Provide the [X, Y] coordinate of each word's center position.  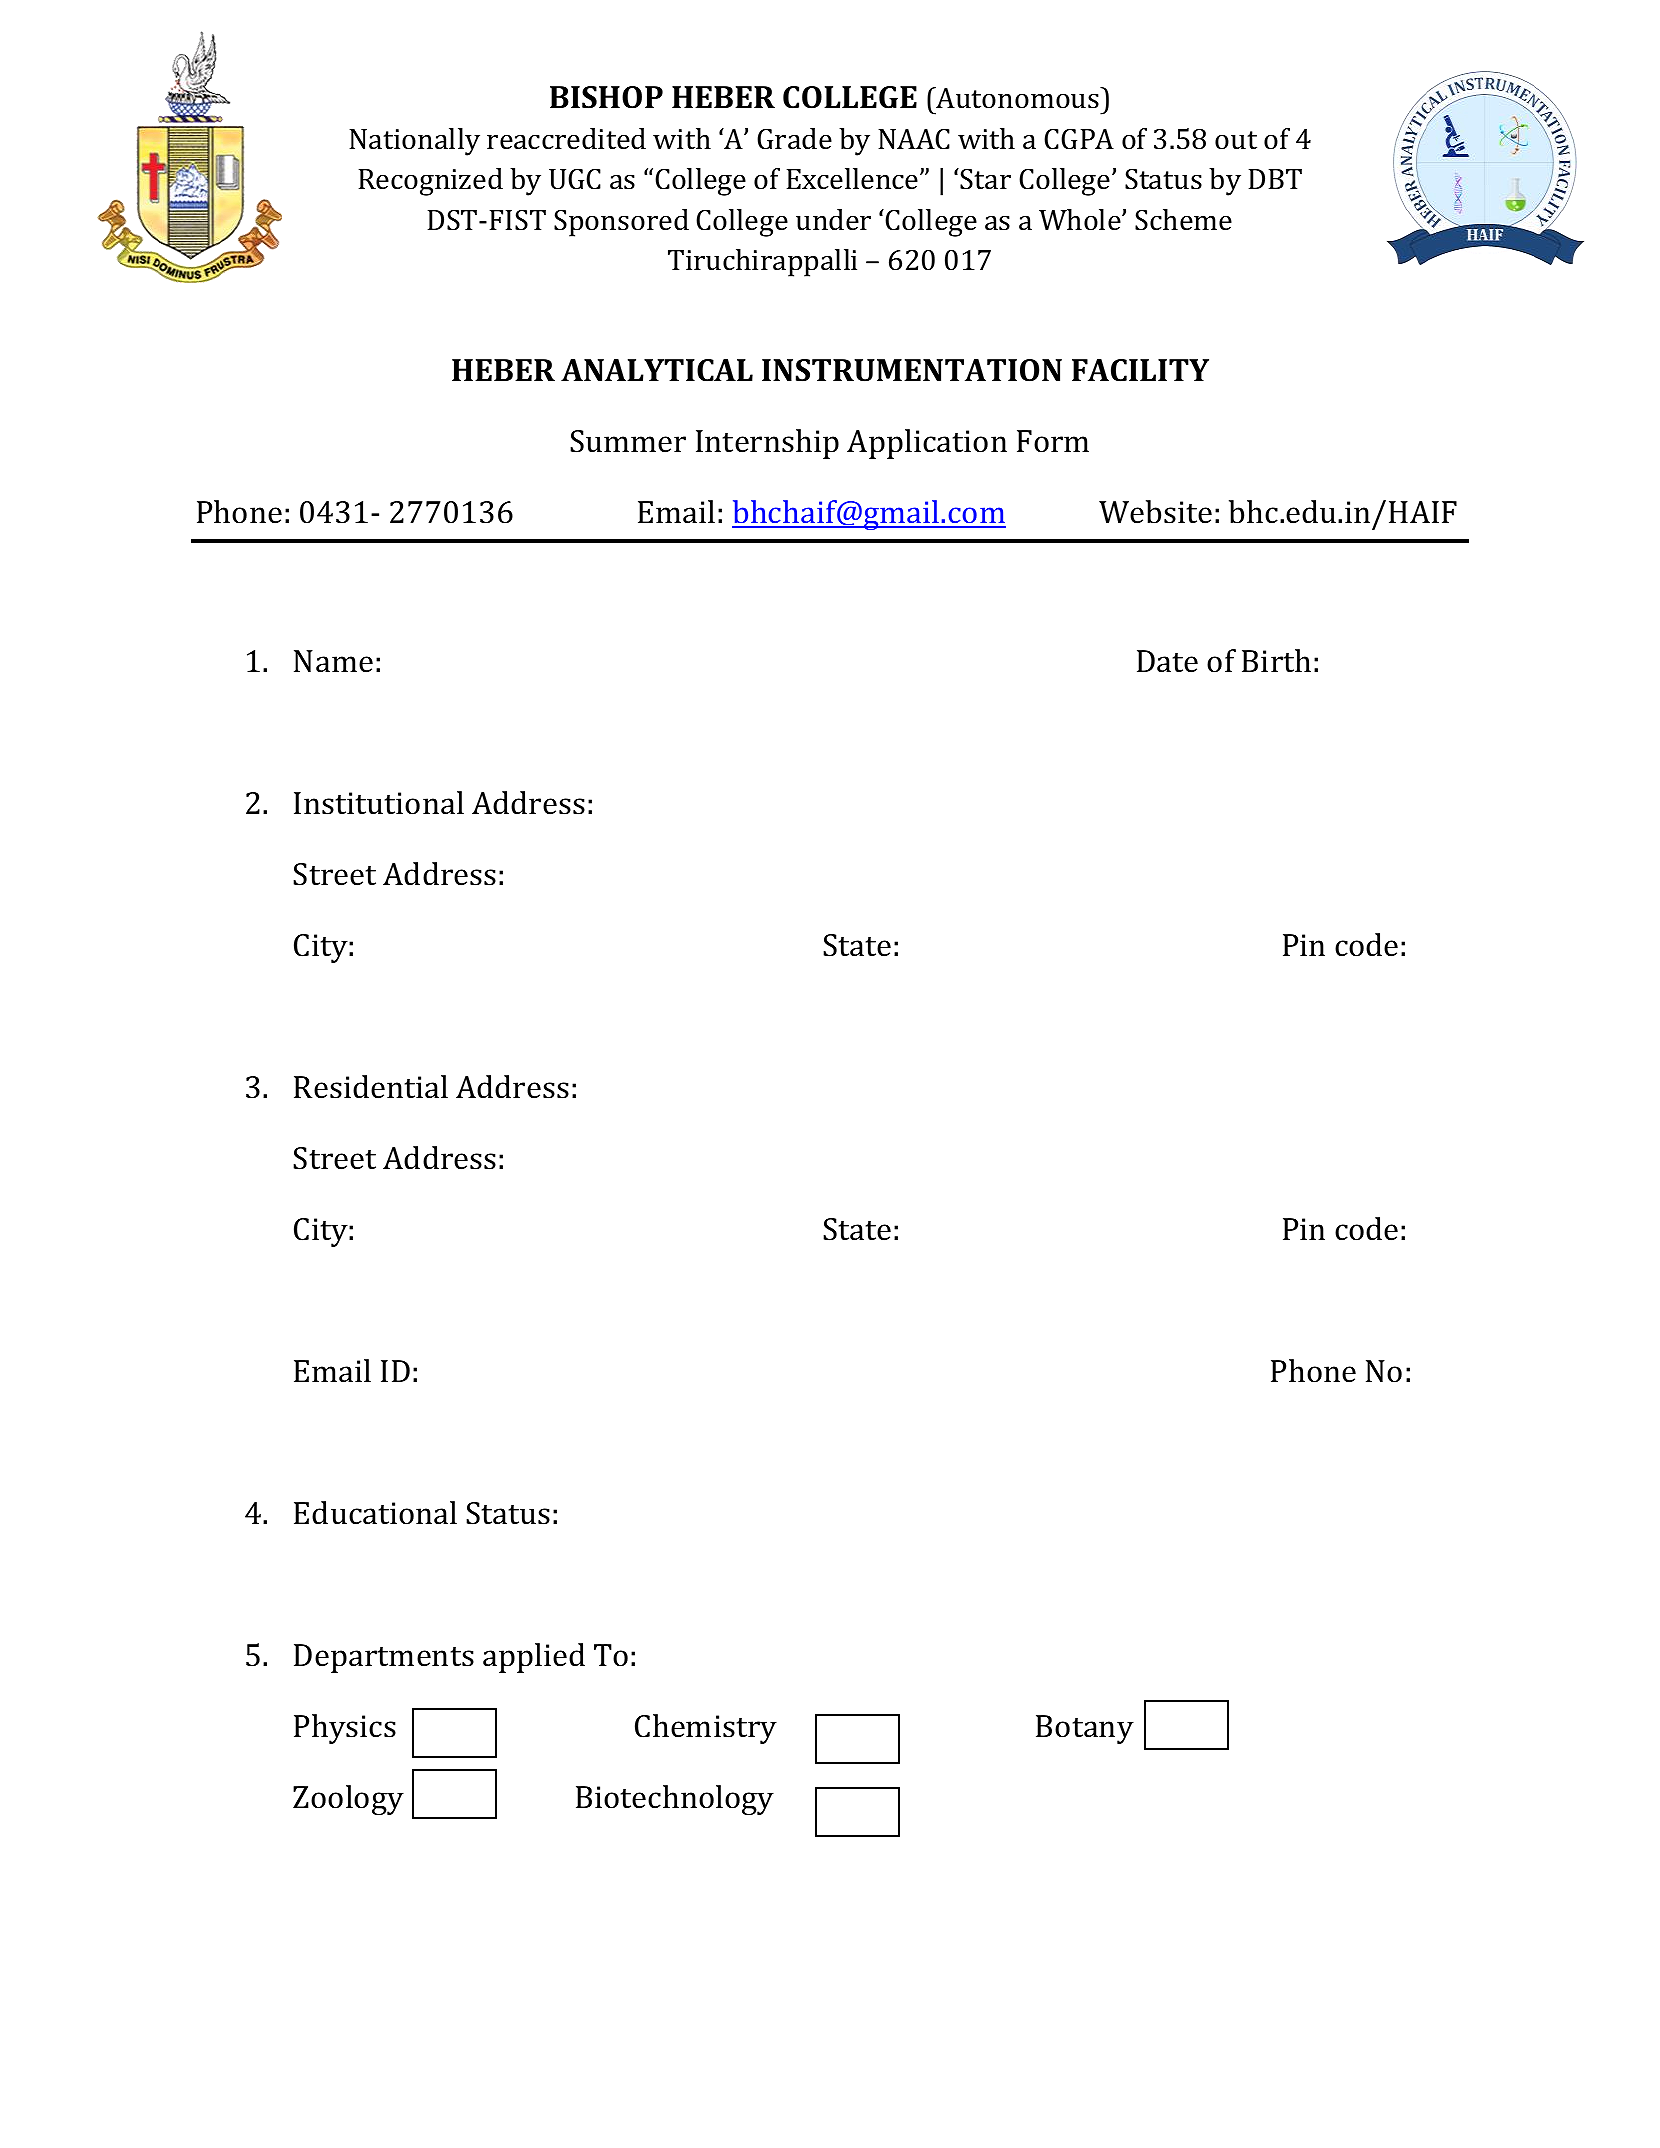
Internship [767, 444]
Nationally [414, 142]
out [1236, 140]
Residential [371, 1087]
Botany [1085, 1729]
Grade [794, 139]
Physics [345, 1729]
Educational [375, 1513]
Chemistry [706, 1729]
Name [333, 661]
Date [1167, 661]
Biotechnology [675, 1800]
